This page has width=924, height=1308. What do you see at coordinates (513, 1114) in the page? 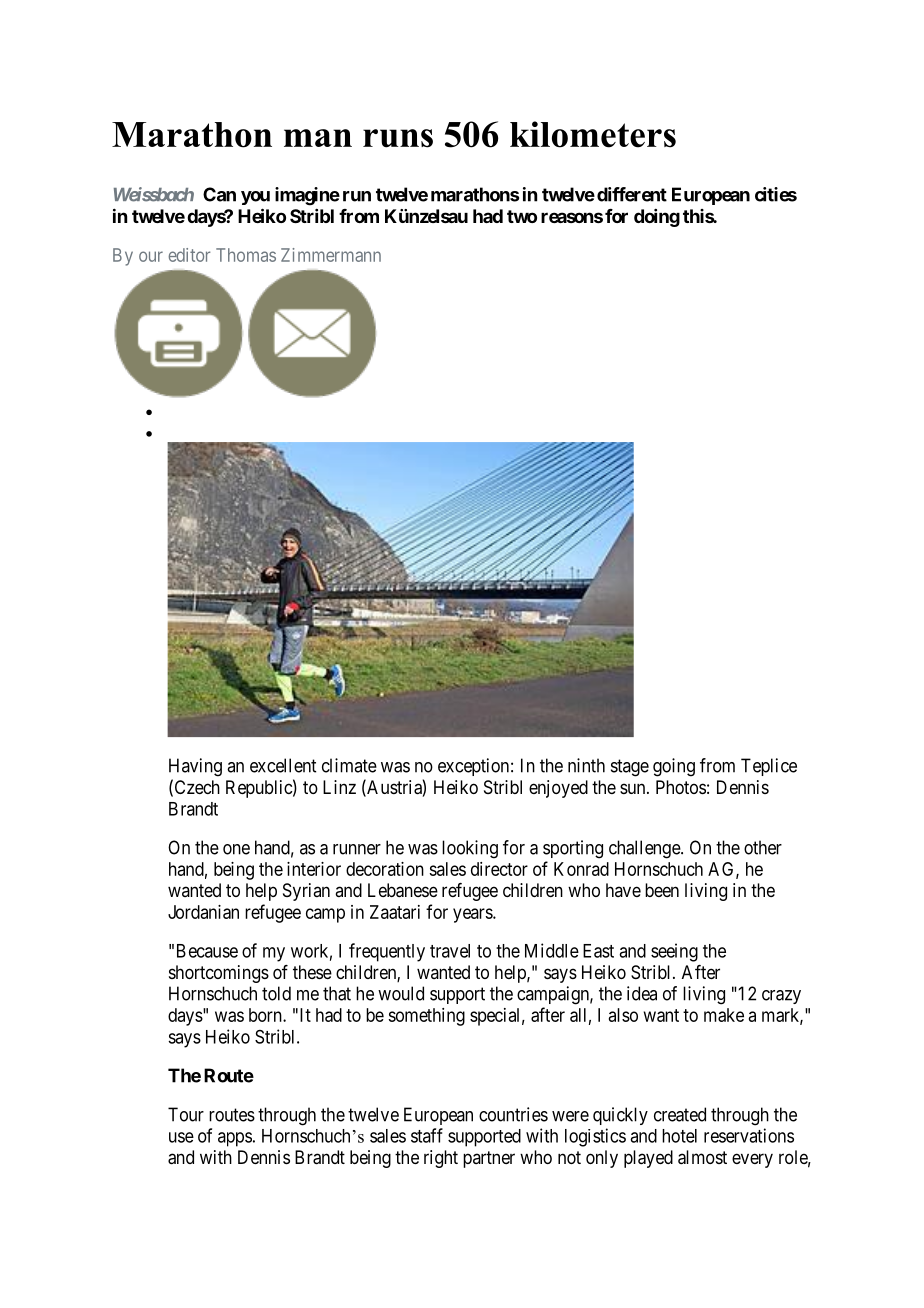
I see `countries` at bounding box center [513, 1114].
